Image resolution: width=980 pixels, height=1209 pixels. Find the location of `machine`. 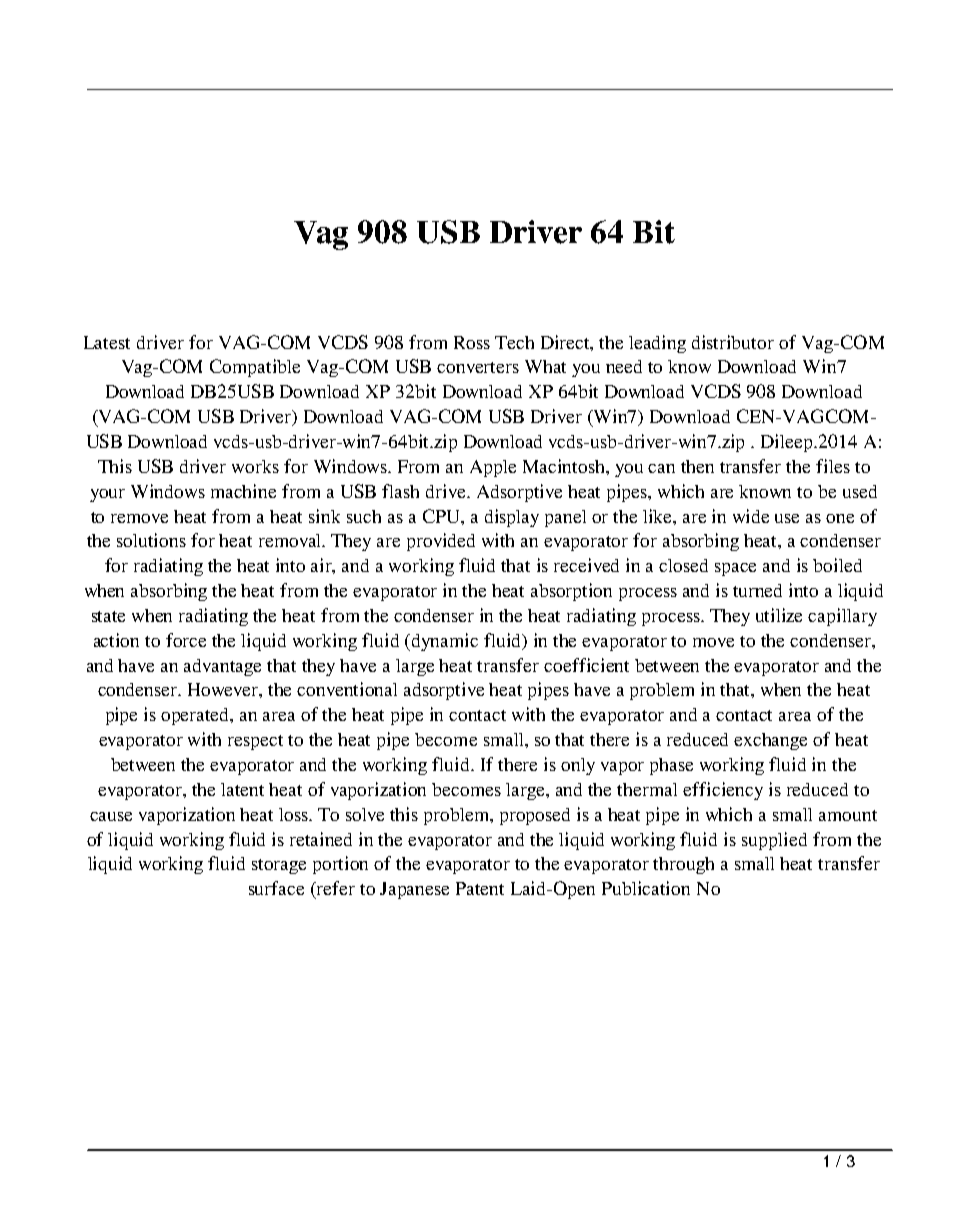

machine is located at coordinates (243, 491).
